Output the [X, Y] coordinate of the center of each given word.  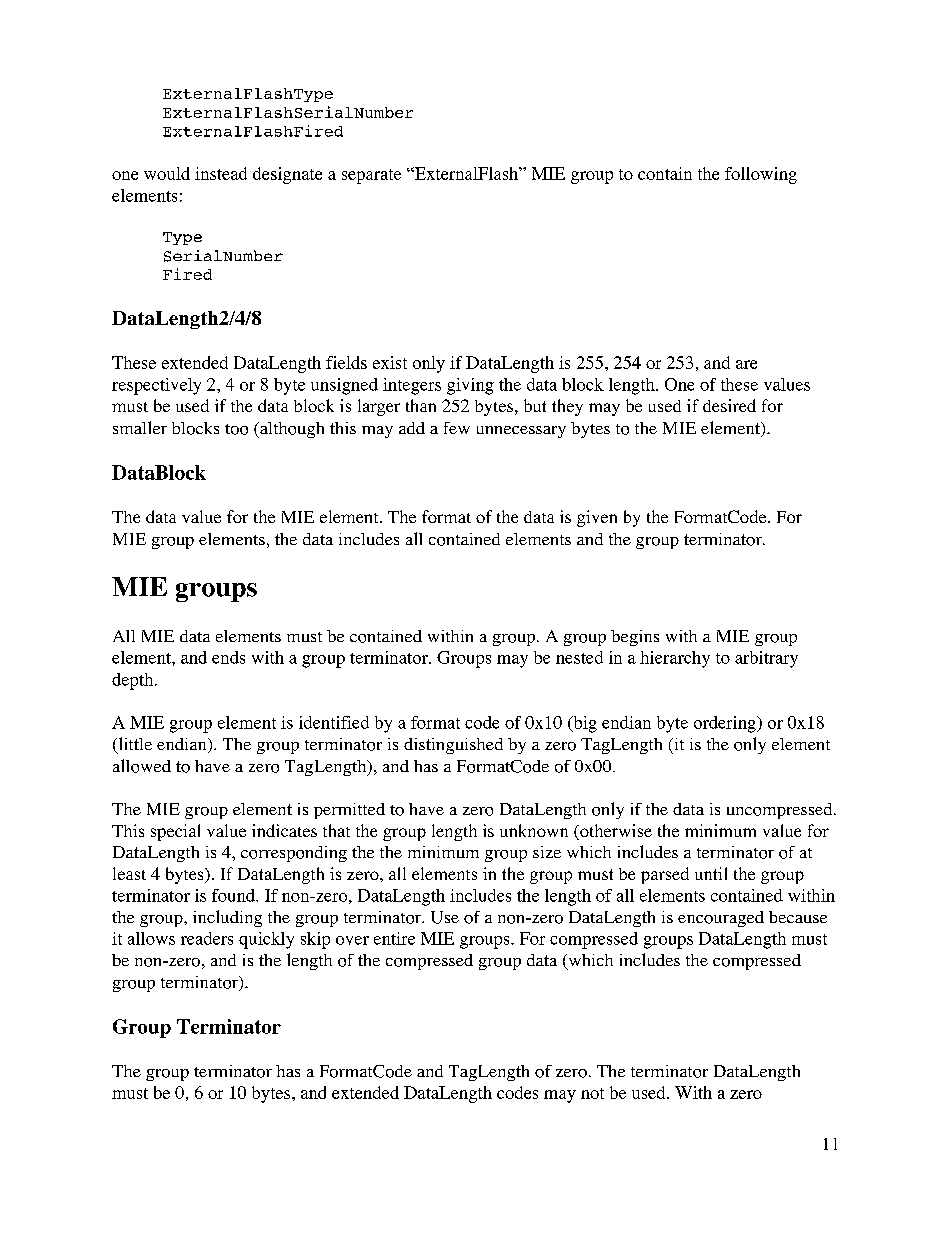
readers [207, 938]
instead [221, 173]
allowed [142, 766]
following [761, 175]
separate [371, 176]
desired [729, 405]
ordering [726, 724]
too [236, 429]
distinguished [453, 746]
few [457, 428]
